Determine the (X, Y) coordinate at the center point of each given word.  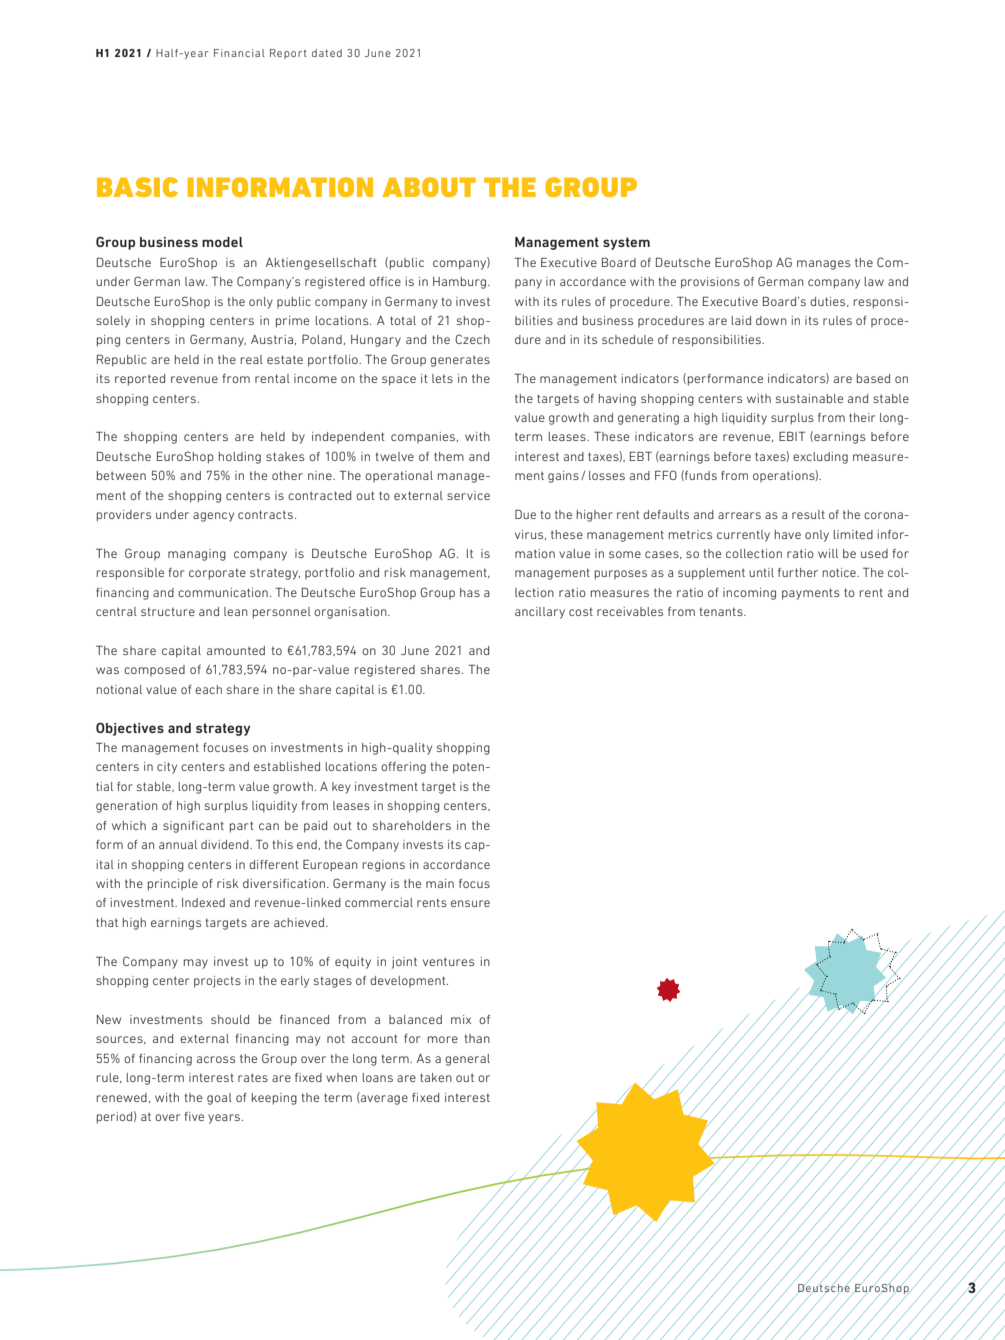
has (470, 592)
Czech (472, 339)
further (798, 572)
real (252, 359)
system (626, 243)
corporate (217, 574)
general (467, 1060)
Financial (239, 53)
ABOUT (429, 187)
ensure (470, 903)
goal (219, 1099)
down (771, 320)
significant (193, 827)
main (440, 883)
